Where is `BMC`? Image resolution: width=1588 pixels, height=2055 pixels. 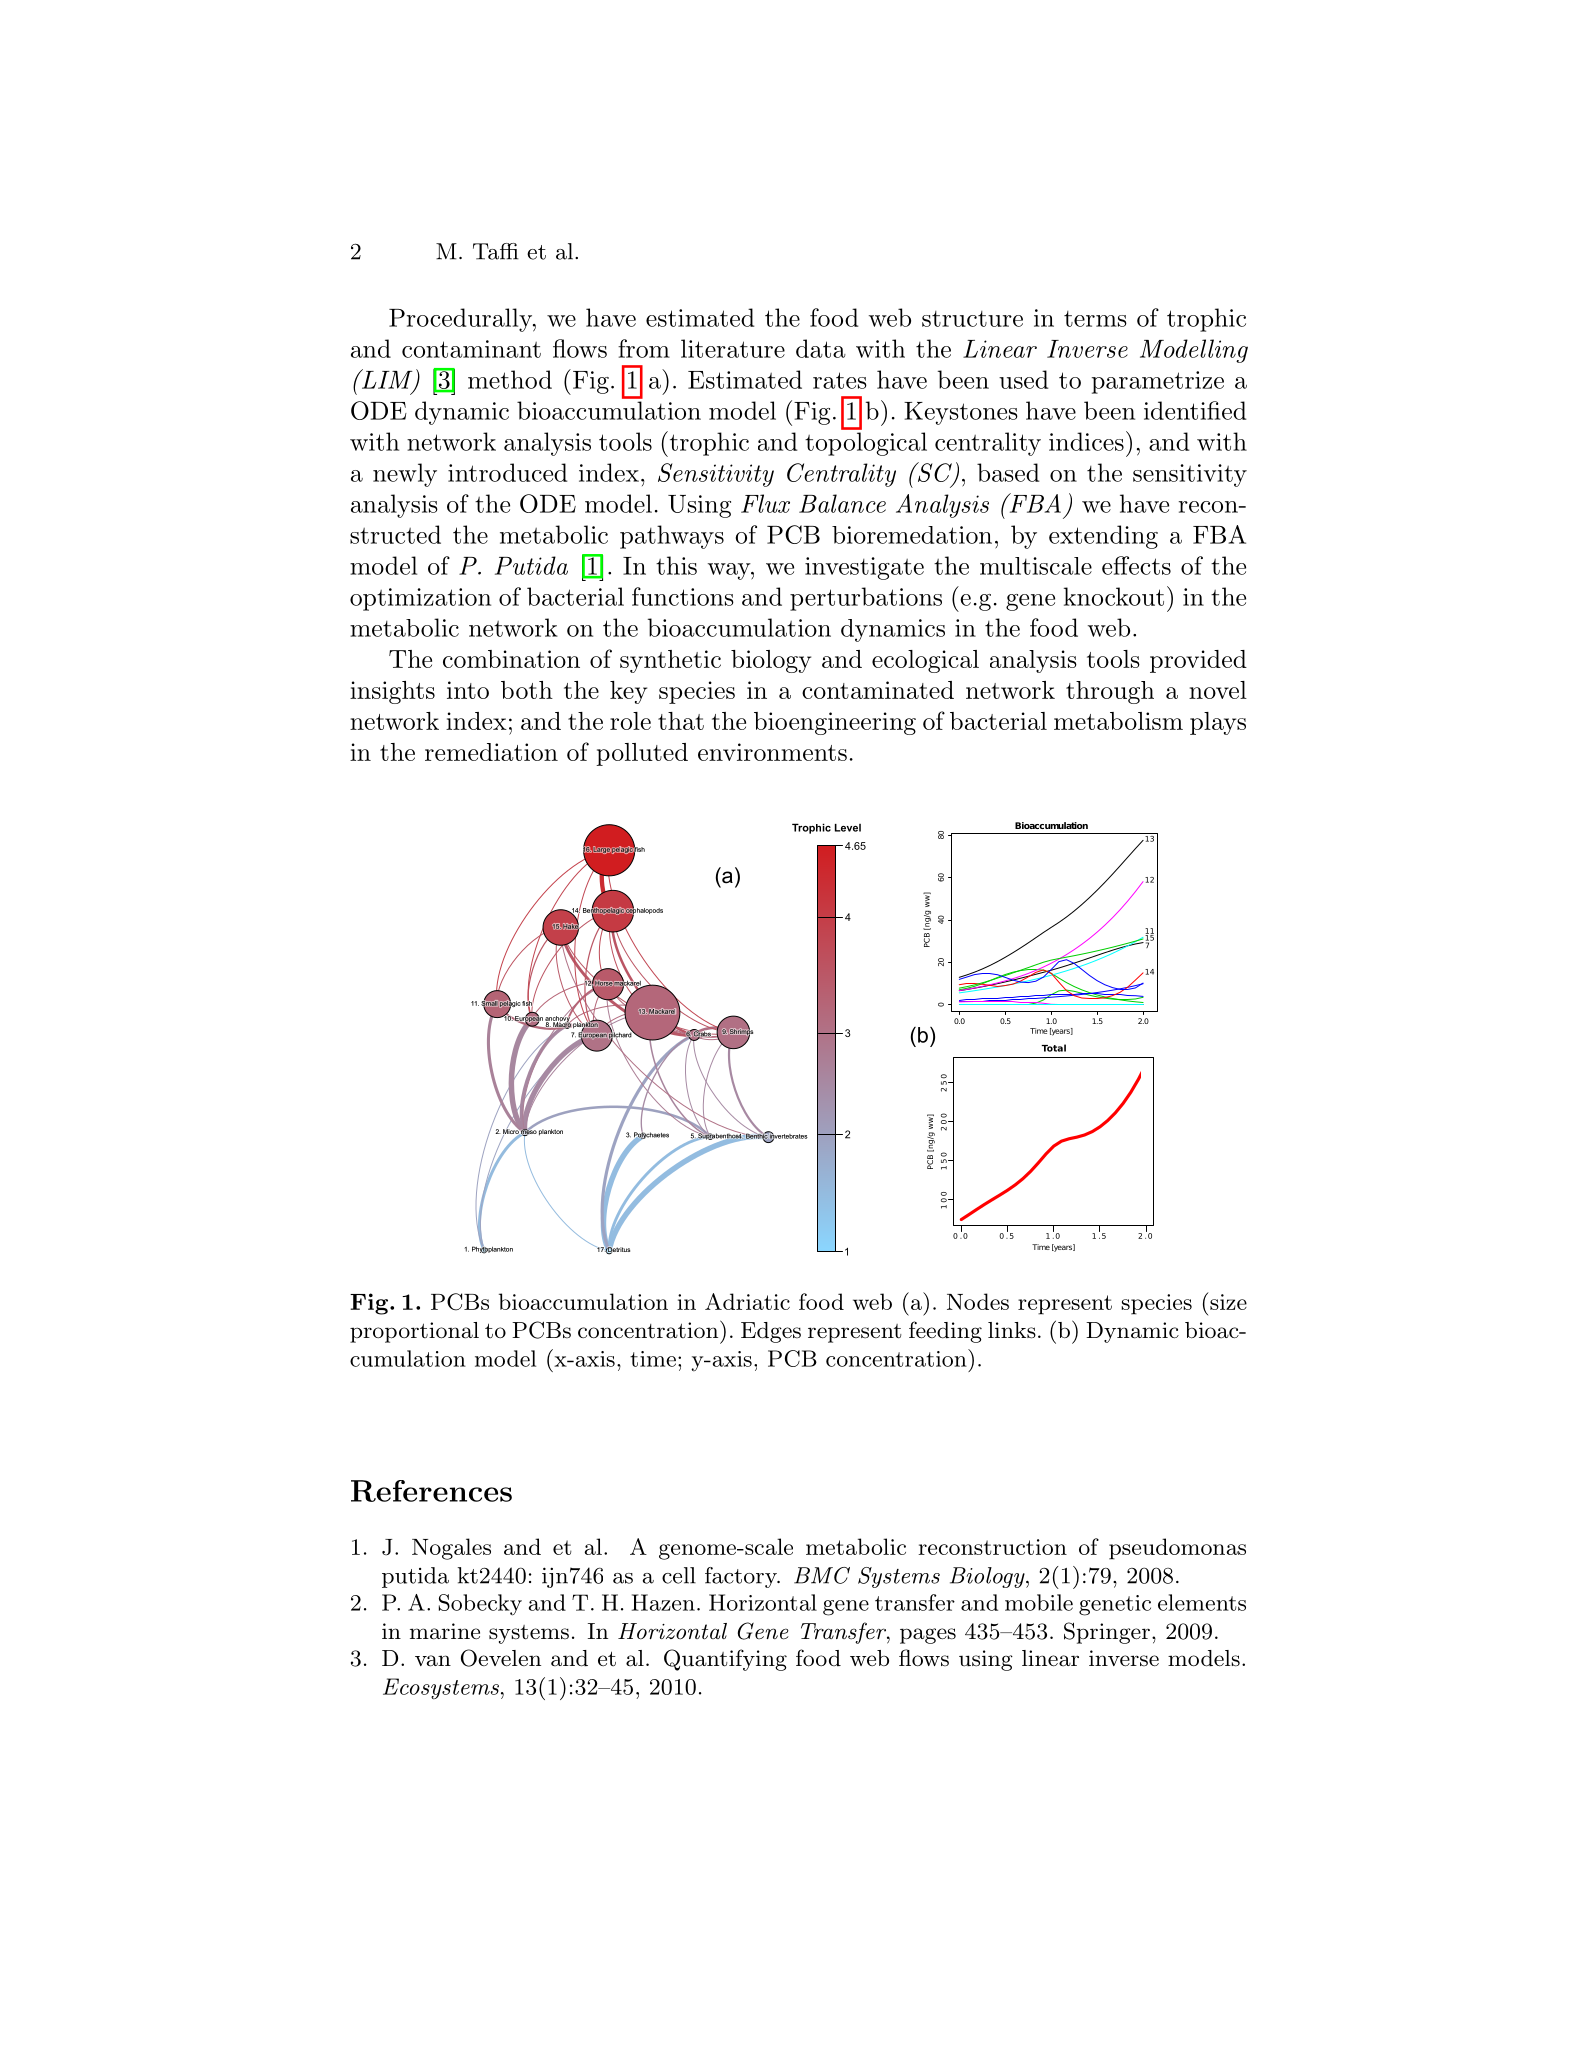 BMC is located at coordinates (822, 1575).
